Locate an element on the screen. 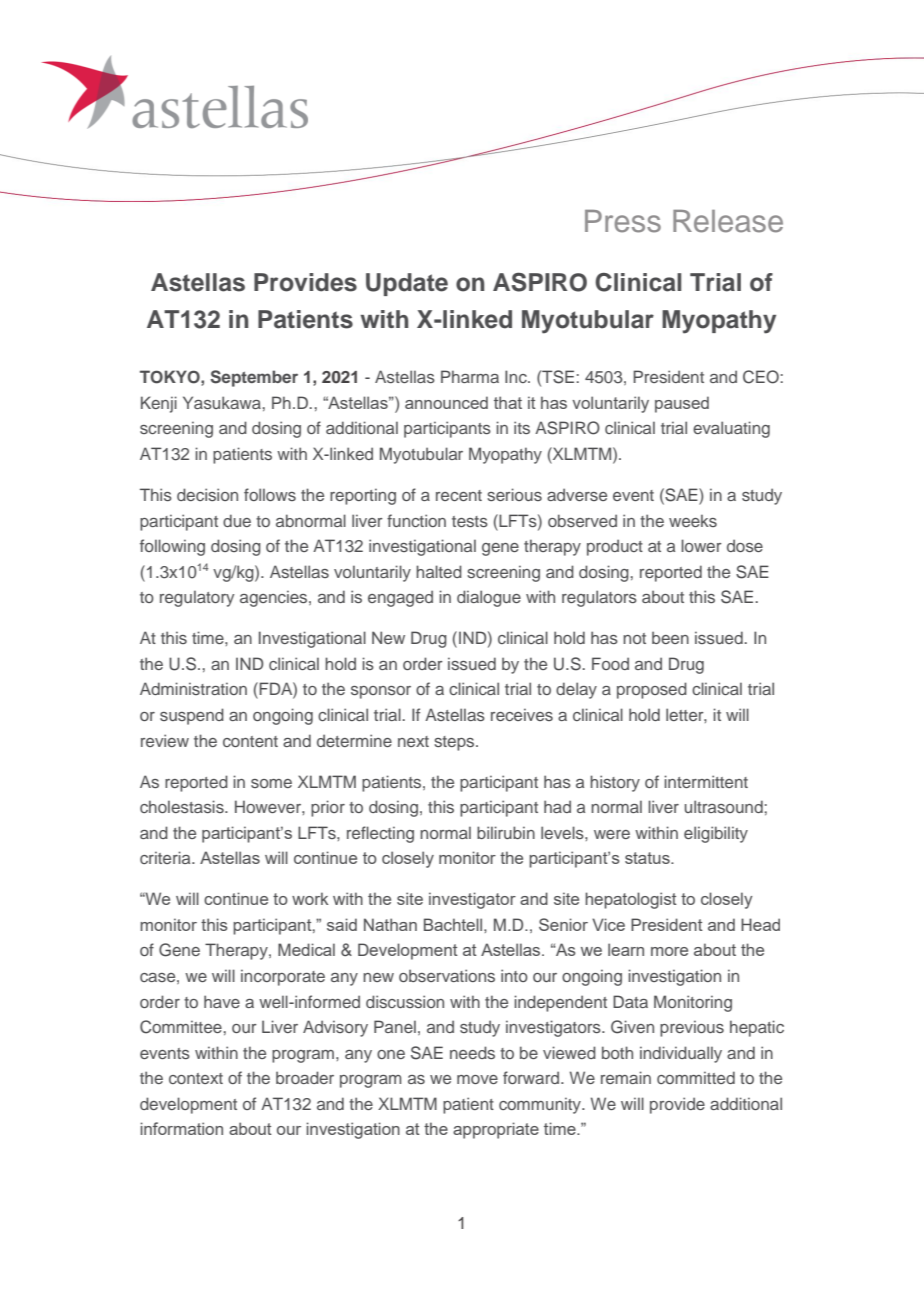  context is located at coordinates (196, 1078).
